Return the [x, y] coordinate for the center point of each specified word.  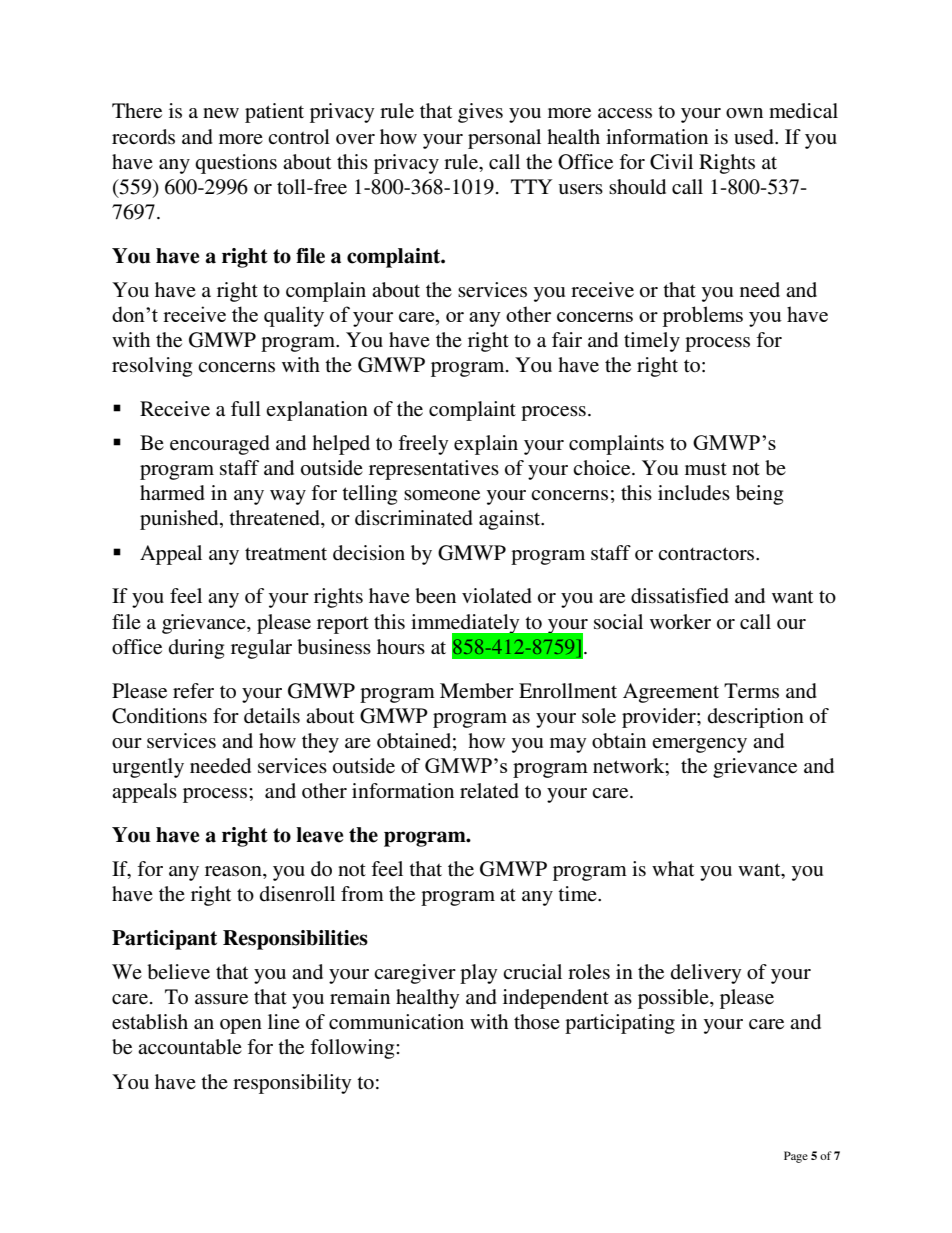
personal [504, 139]
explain [486, 445]
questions [236, 164]
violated [497, 596]
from [362, 893]
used [755, 137]
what [673, 868]
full [246, 408]
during [196, 649]
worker [680, 622]
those [537, 1021]
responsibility [292, 1084]
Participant [164, 940]
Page [796, 1157]
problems [702, 316]
